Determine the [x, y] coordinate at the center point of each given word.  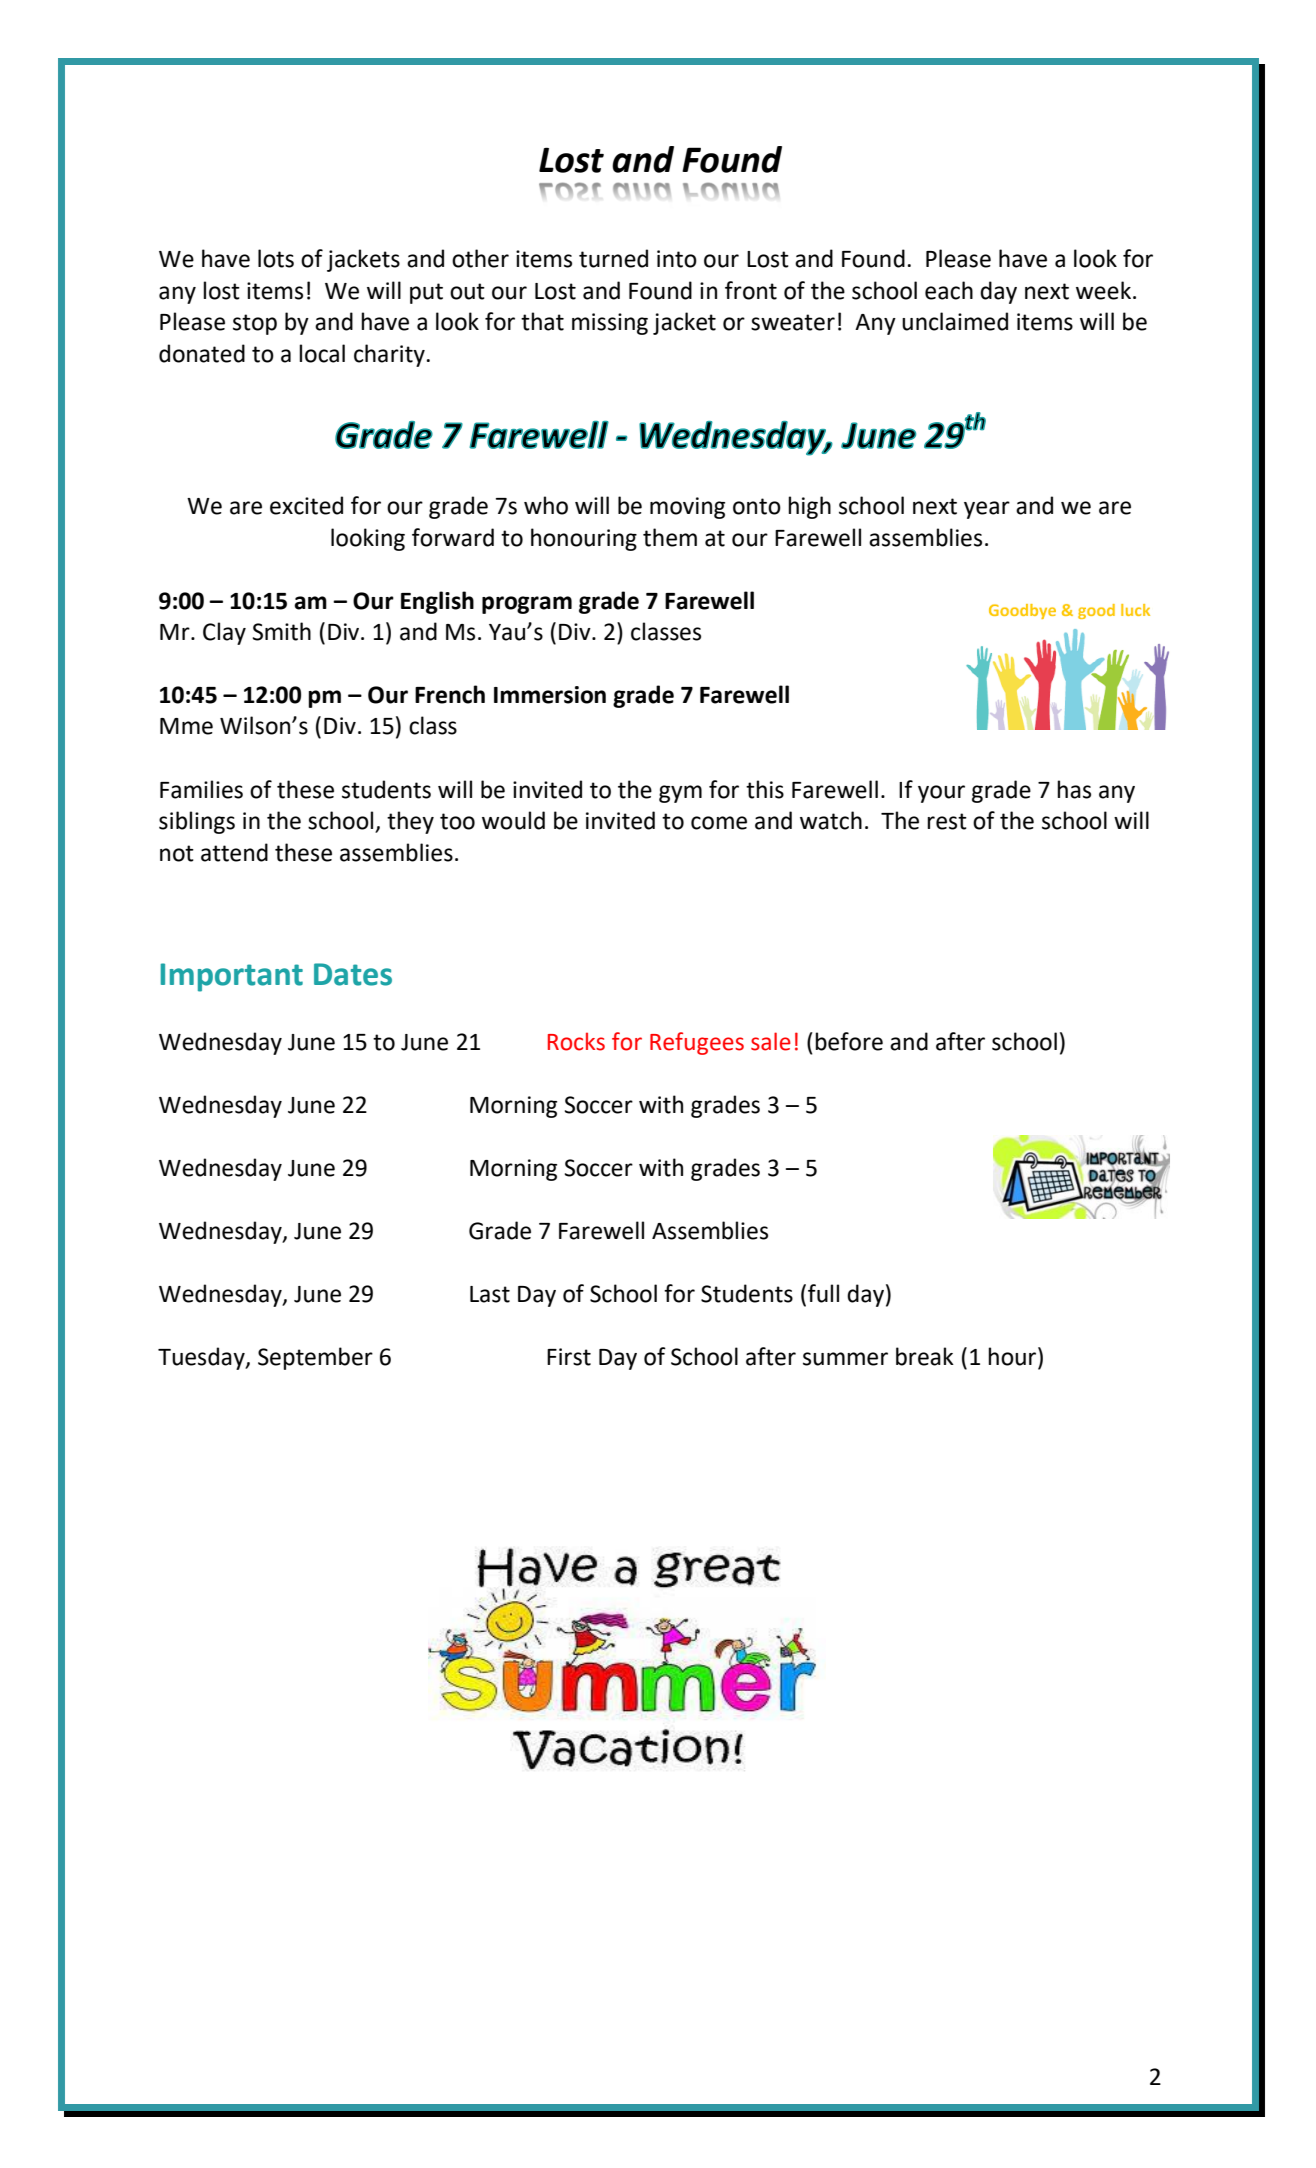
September [315, 1358]
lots [276, 258]
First [569, 1357]
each [949, 290]
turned [613, 258]
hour [1013, 1356]
